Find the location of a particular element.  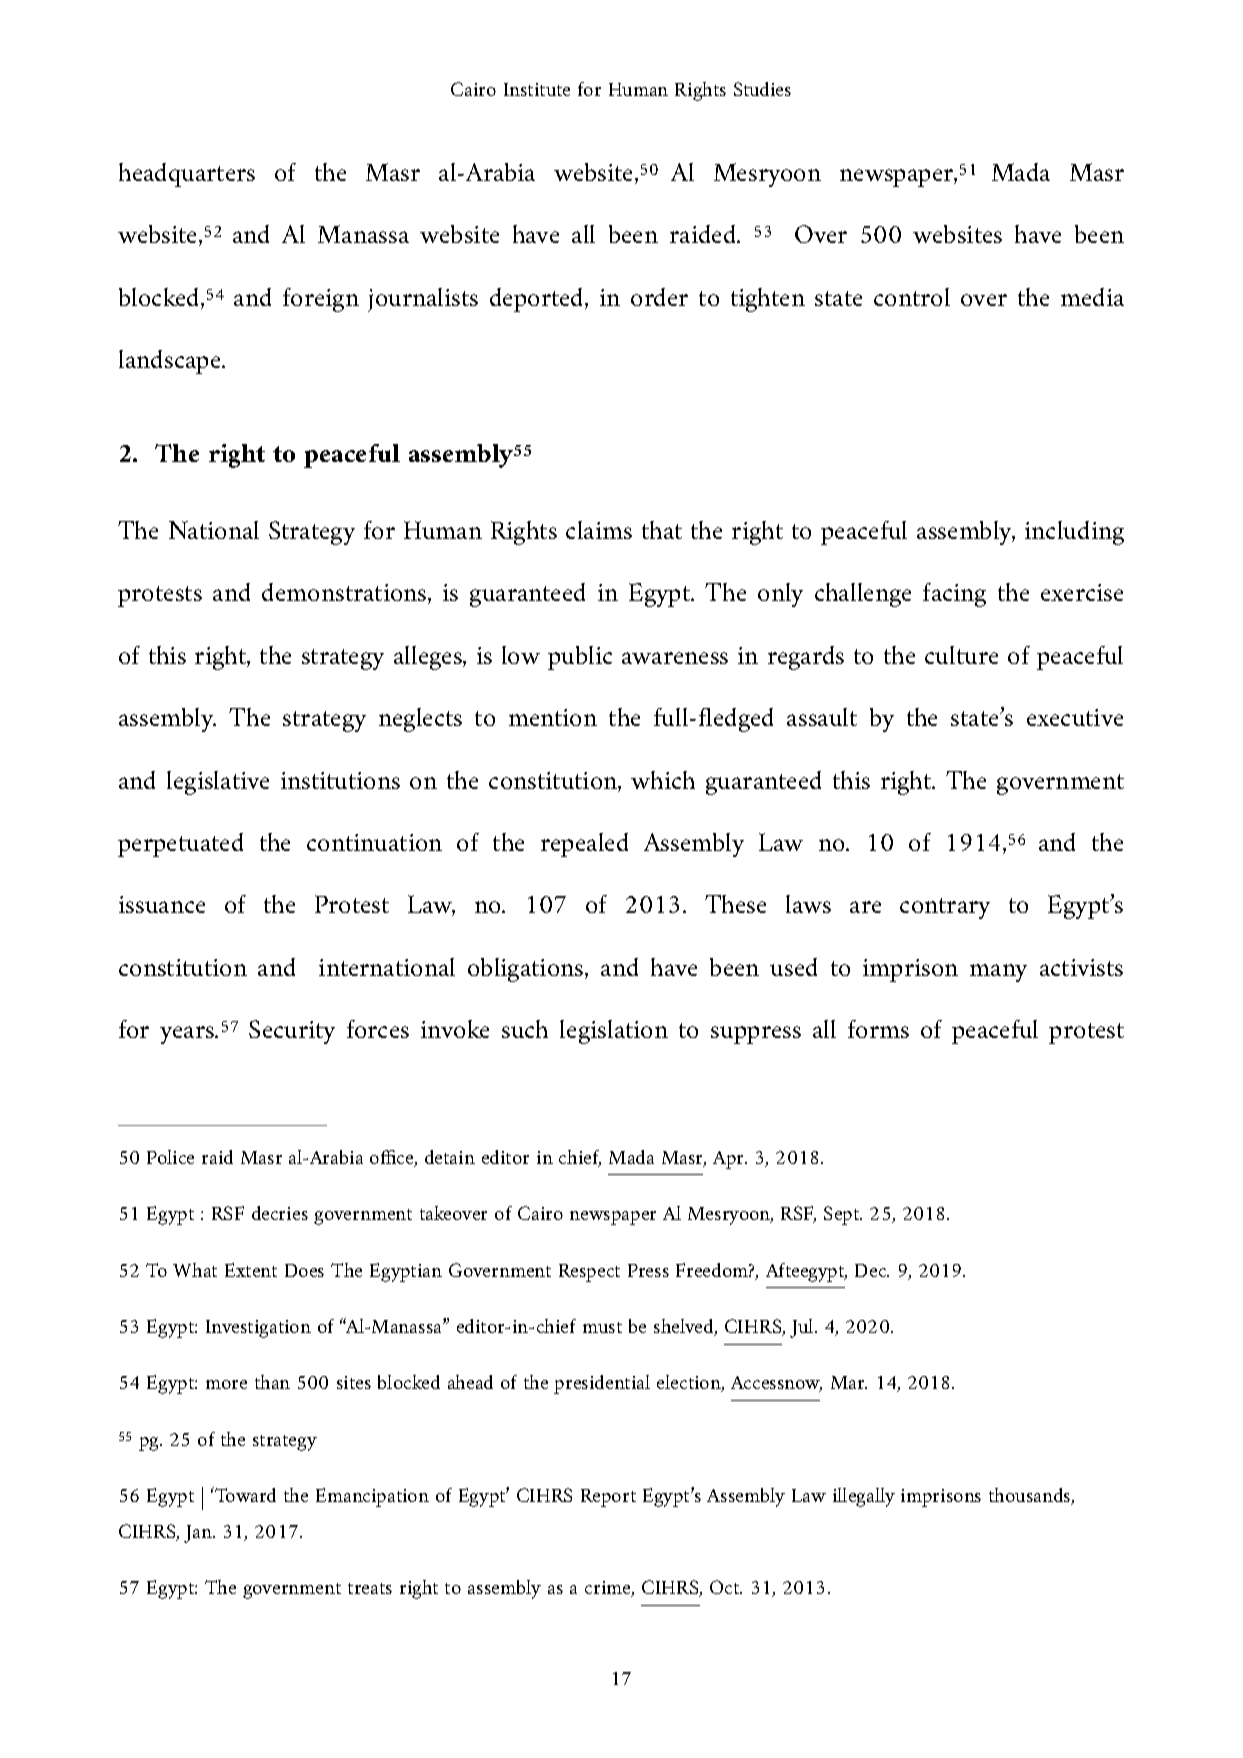

culture is located at coordinates (961, 655).
